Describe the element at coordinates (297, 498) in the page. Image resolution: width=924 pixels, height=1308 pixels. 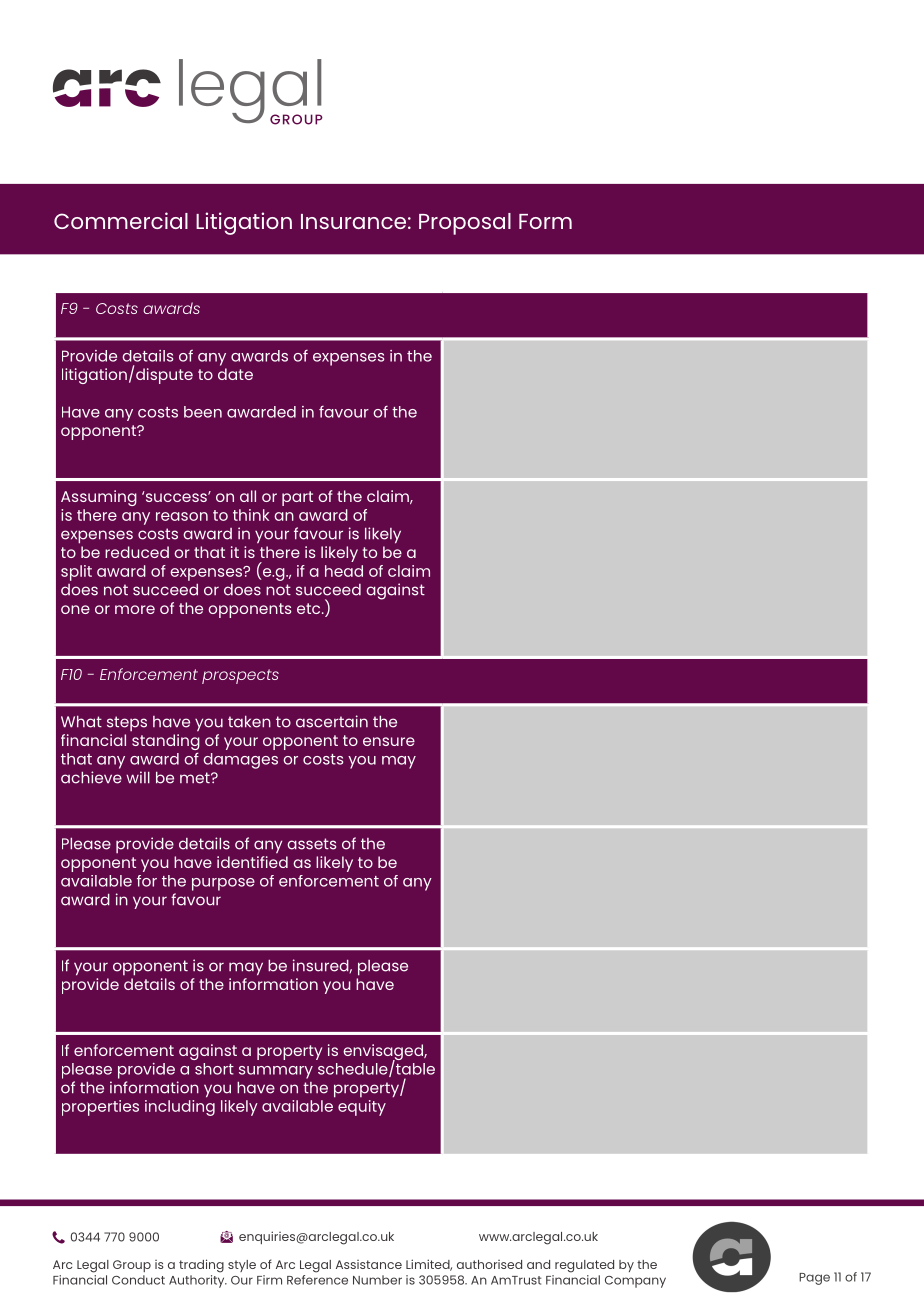
I see `part` at that location.
